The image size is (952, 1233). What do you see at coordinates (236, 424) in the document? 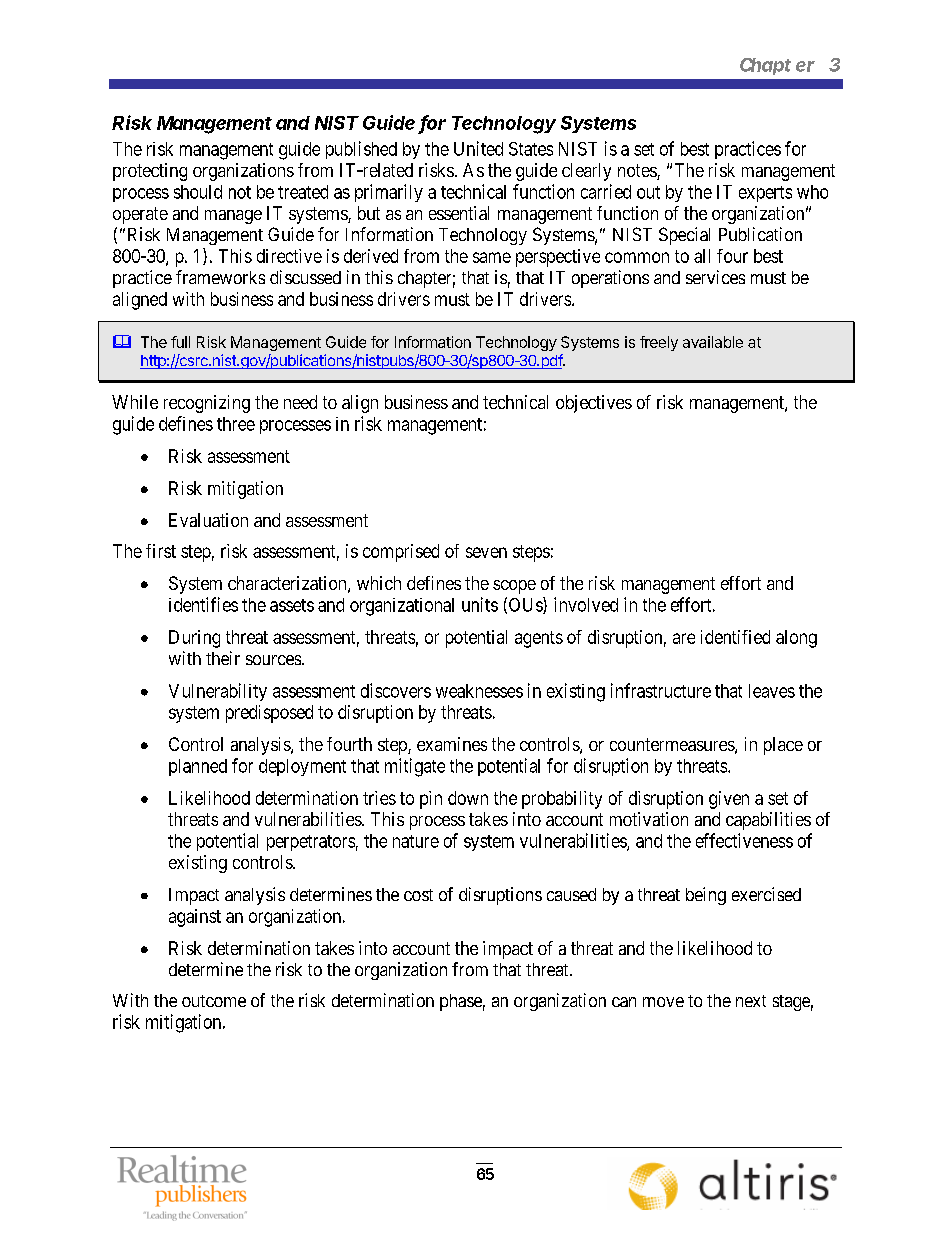
I see `three` at bounding box center [236, 424].
